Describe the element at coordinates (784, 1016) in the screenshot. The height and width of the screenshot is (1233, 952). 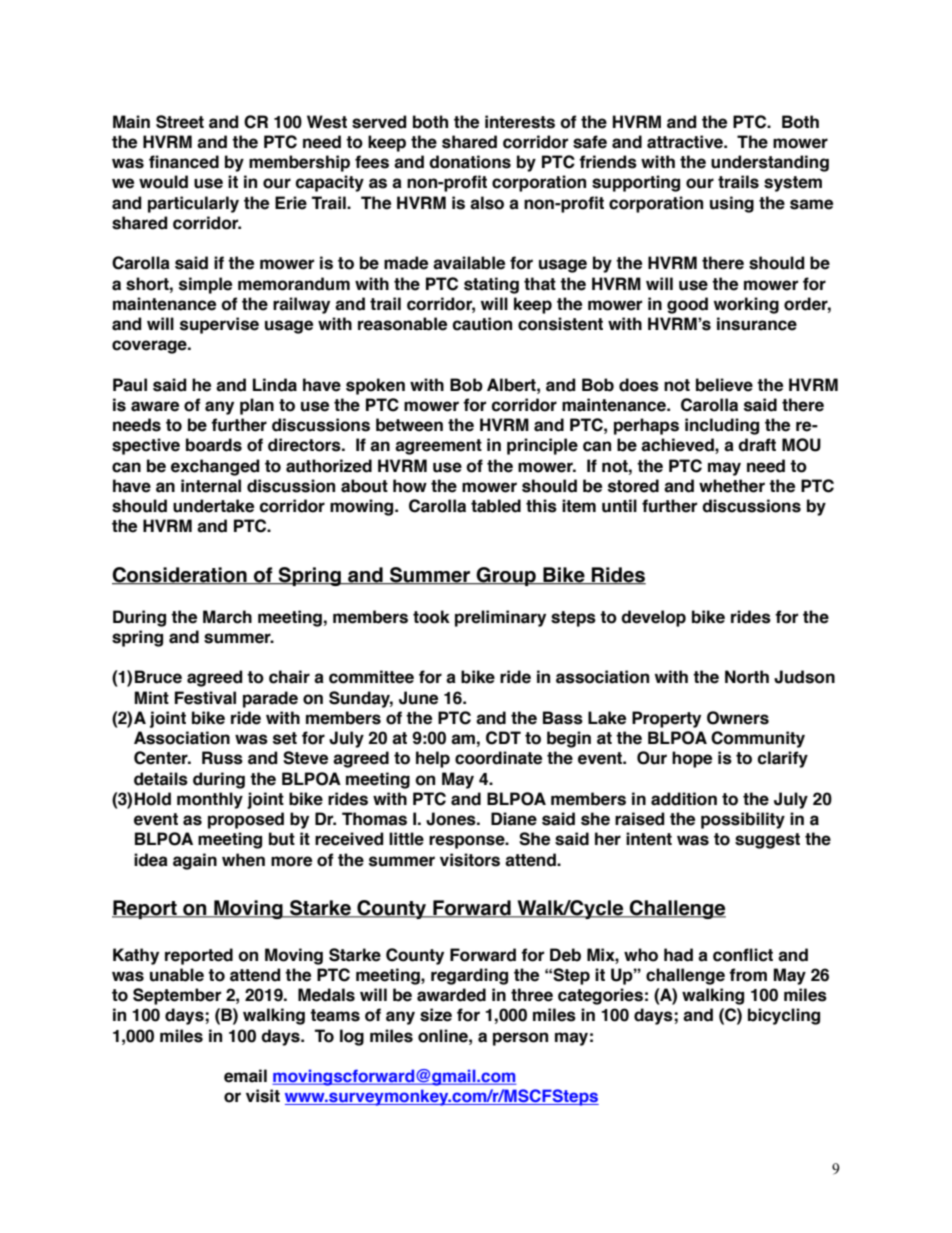
I see `bicycling` at that location.
